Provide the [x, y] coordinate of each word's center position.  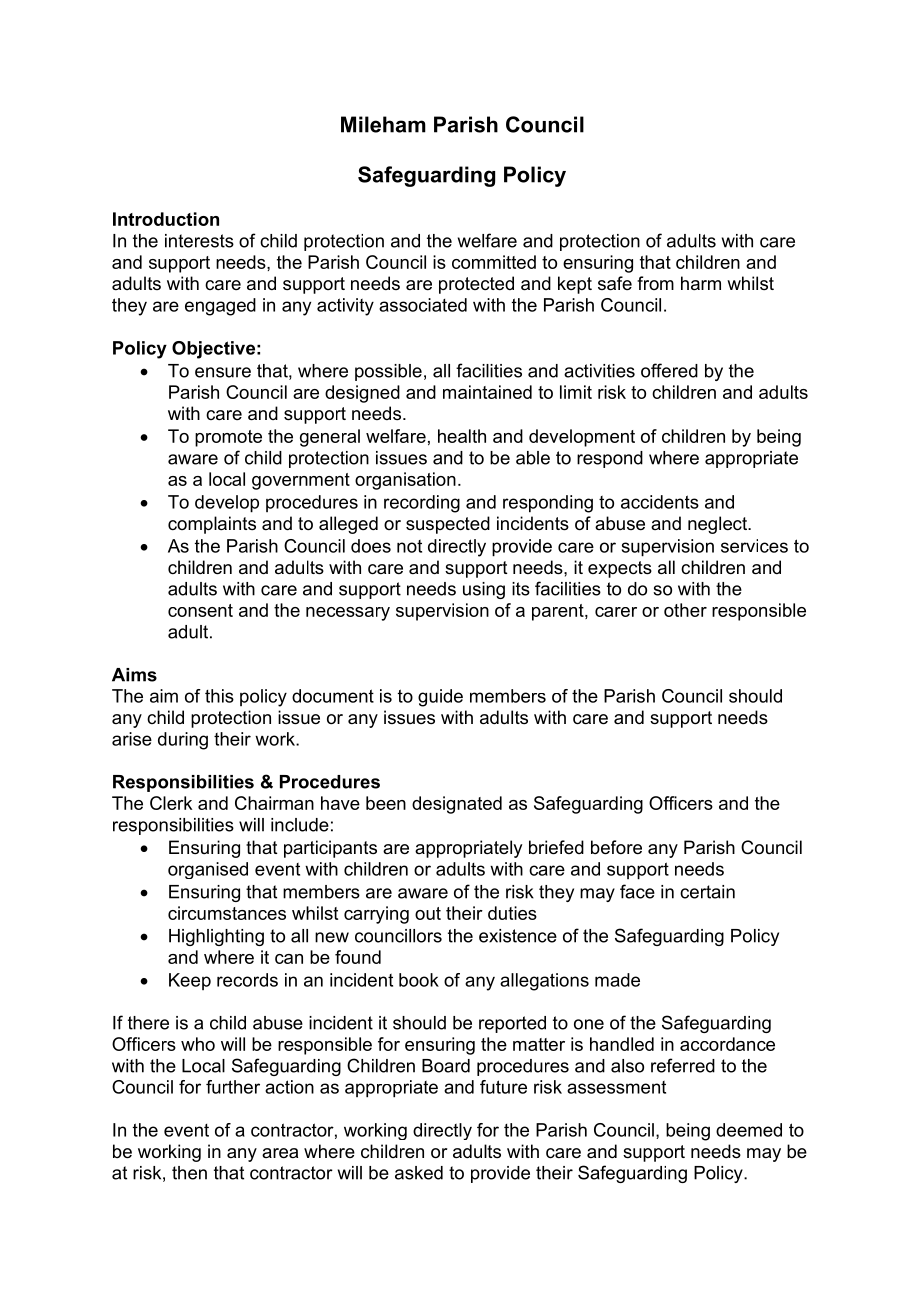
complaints [212, 525]
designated [457, 805]
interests [199, 241]
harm [701, 283]
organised [208, 870]
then [189, 1173]
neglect [718, 525]
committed [494, 262]
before [616, 847]
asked [419, 1173]
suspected [448, 525]
